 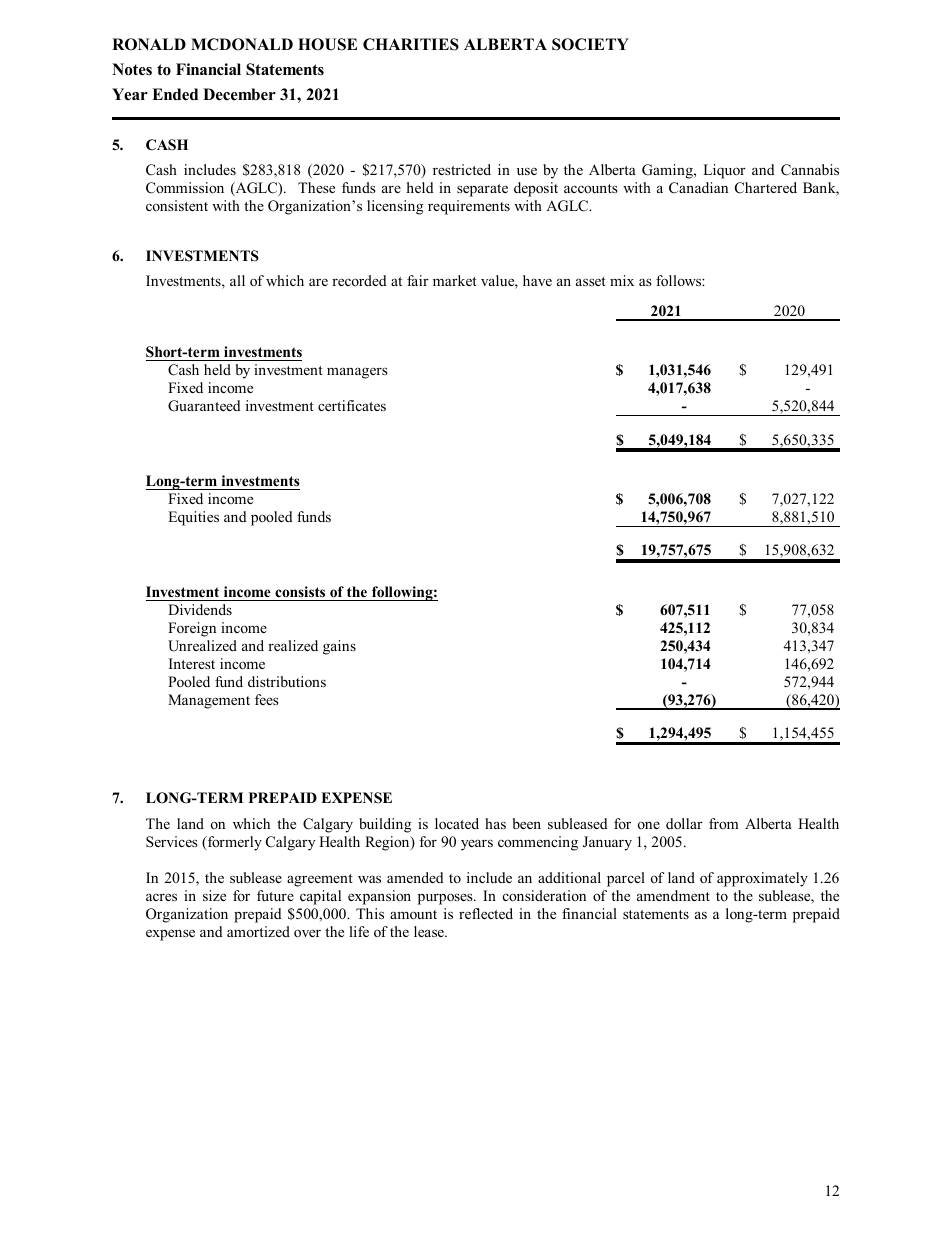 I want to click on Foreign, so click(x=192, y=629).
